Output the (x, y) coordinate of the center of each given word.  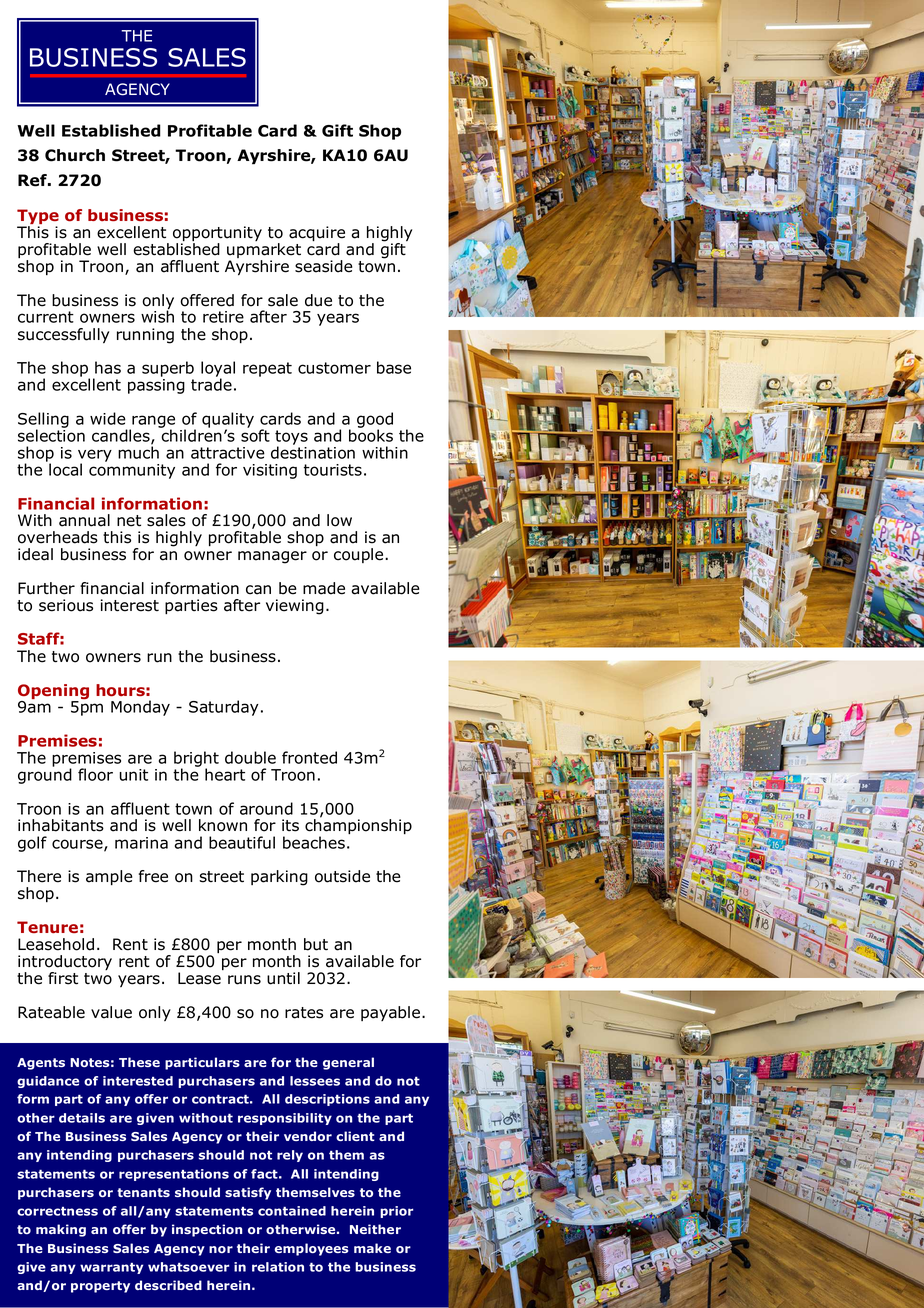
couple (360, 555)
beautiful (242, 842)
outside (342, 876)
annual (84, 520)
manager (272, 557)
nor (221, 1249)
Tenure (47, 927)
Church (75, 155)
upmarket (264, 252)
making (61, 1230)
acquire (317, 235)
